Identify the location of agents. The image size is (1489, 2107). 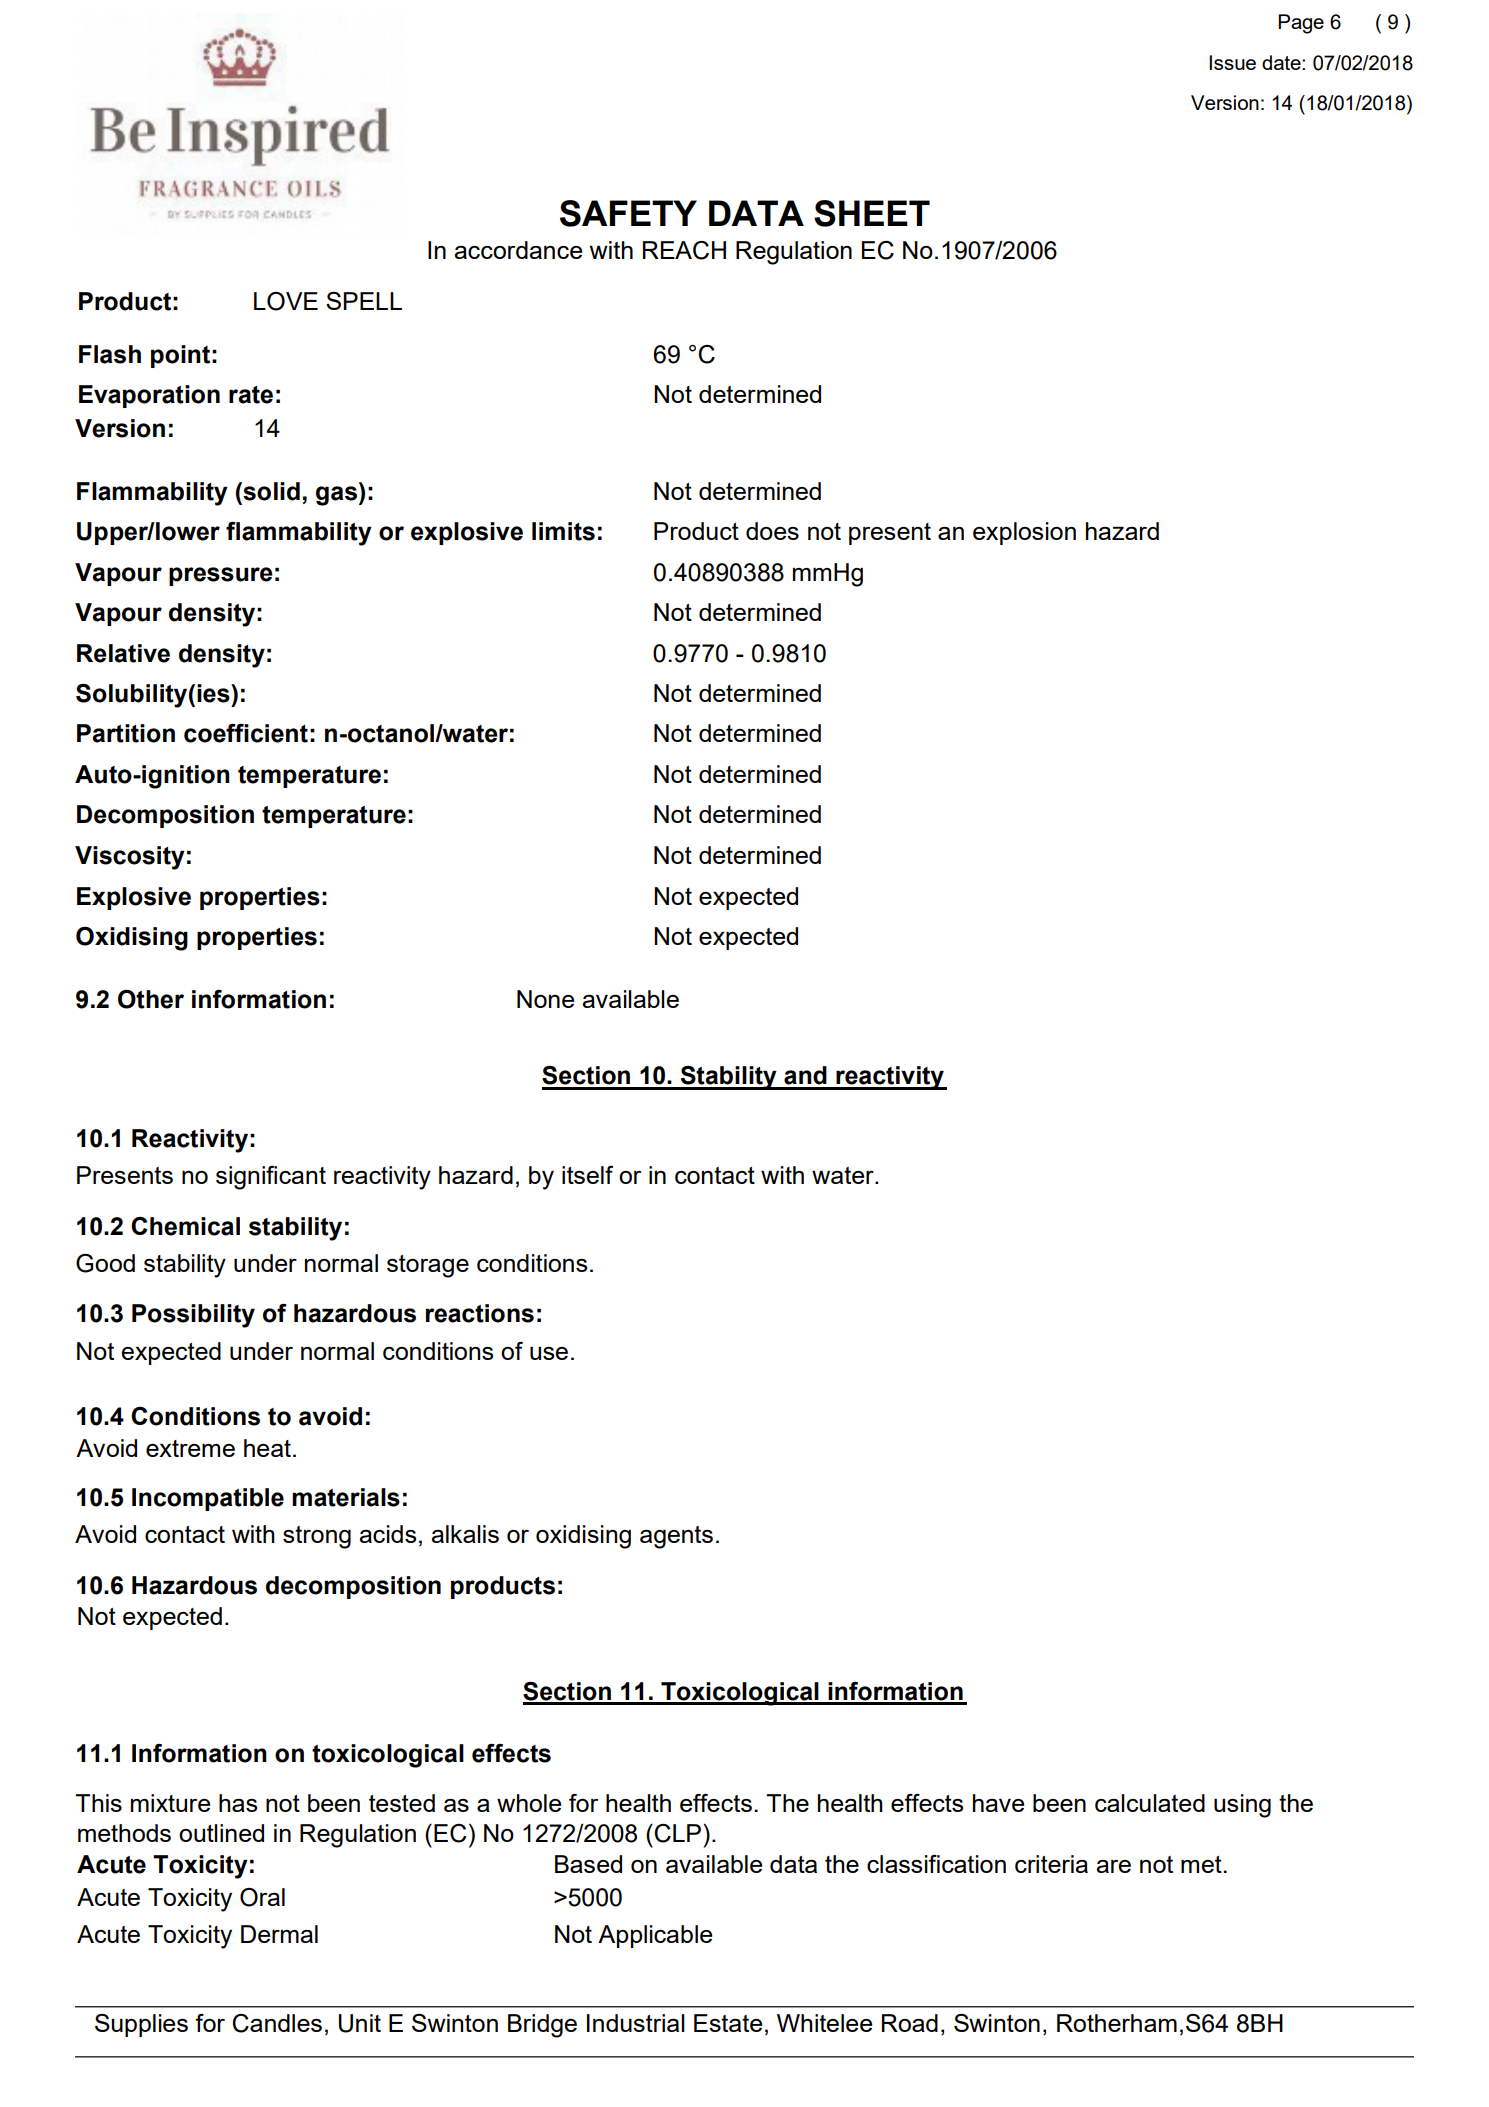
(676, 1537).
